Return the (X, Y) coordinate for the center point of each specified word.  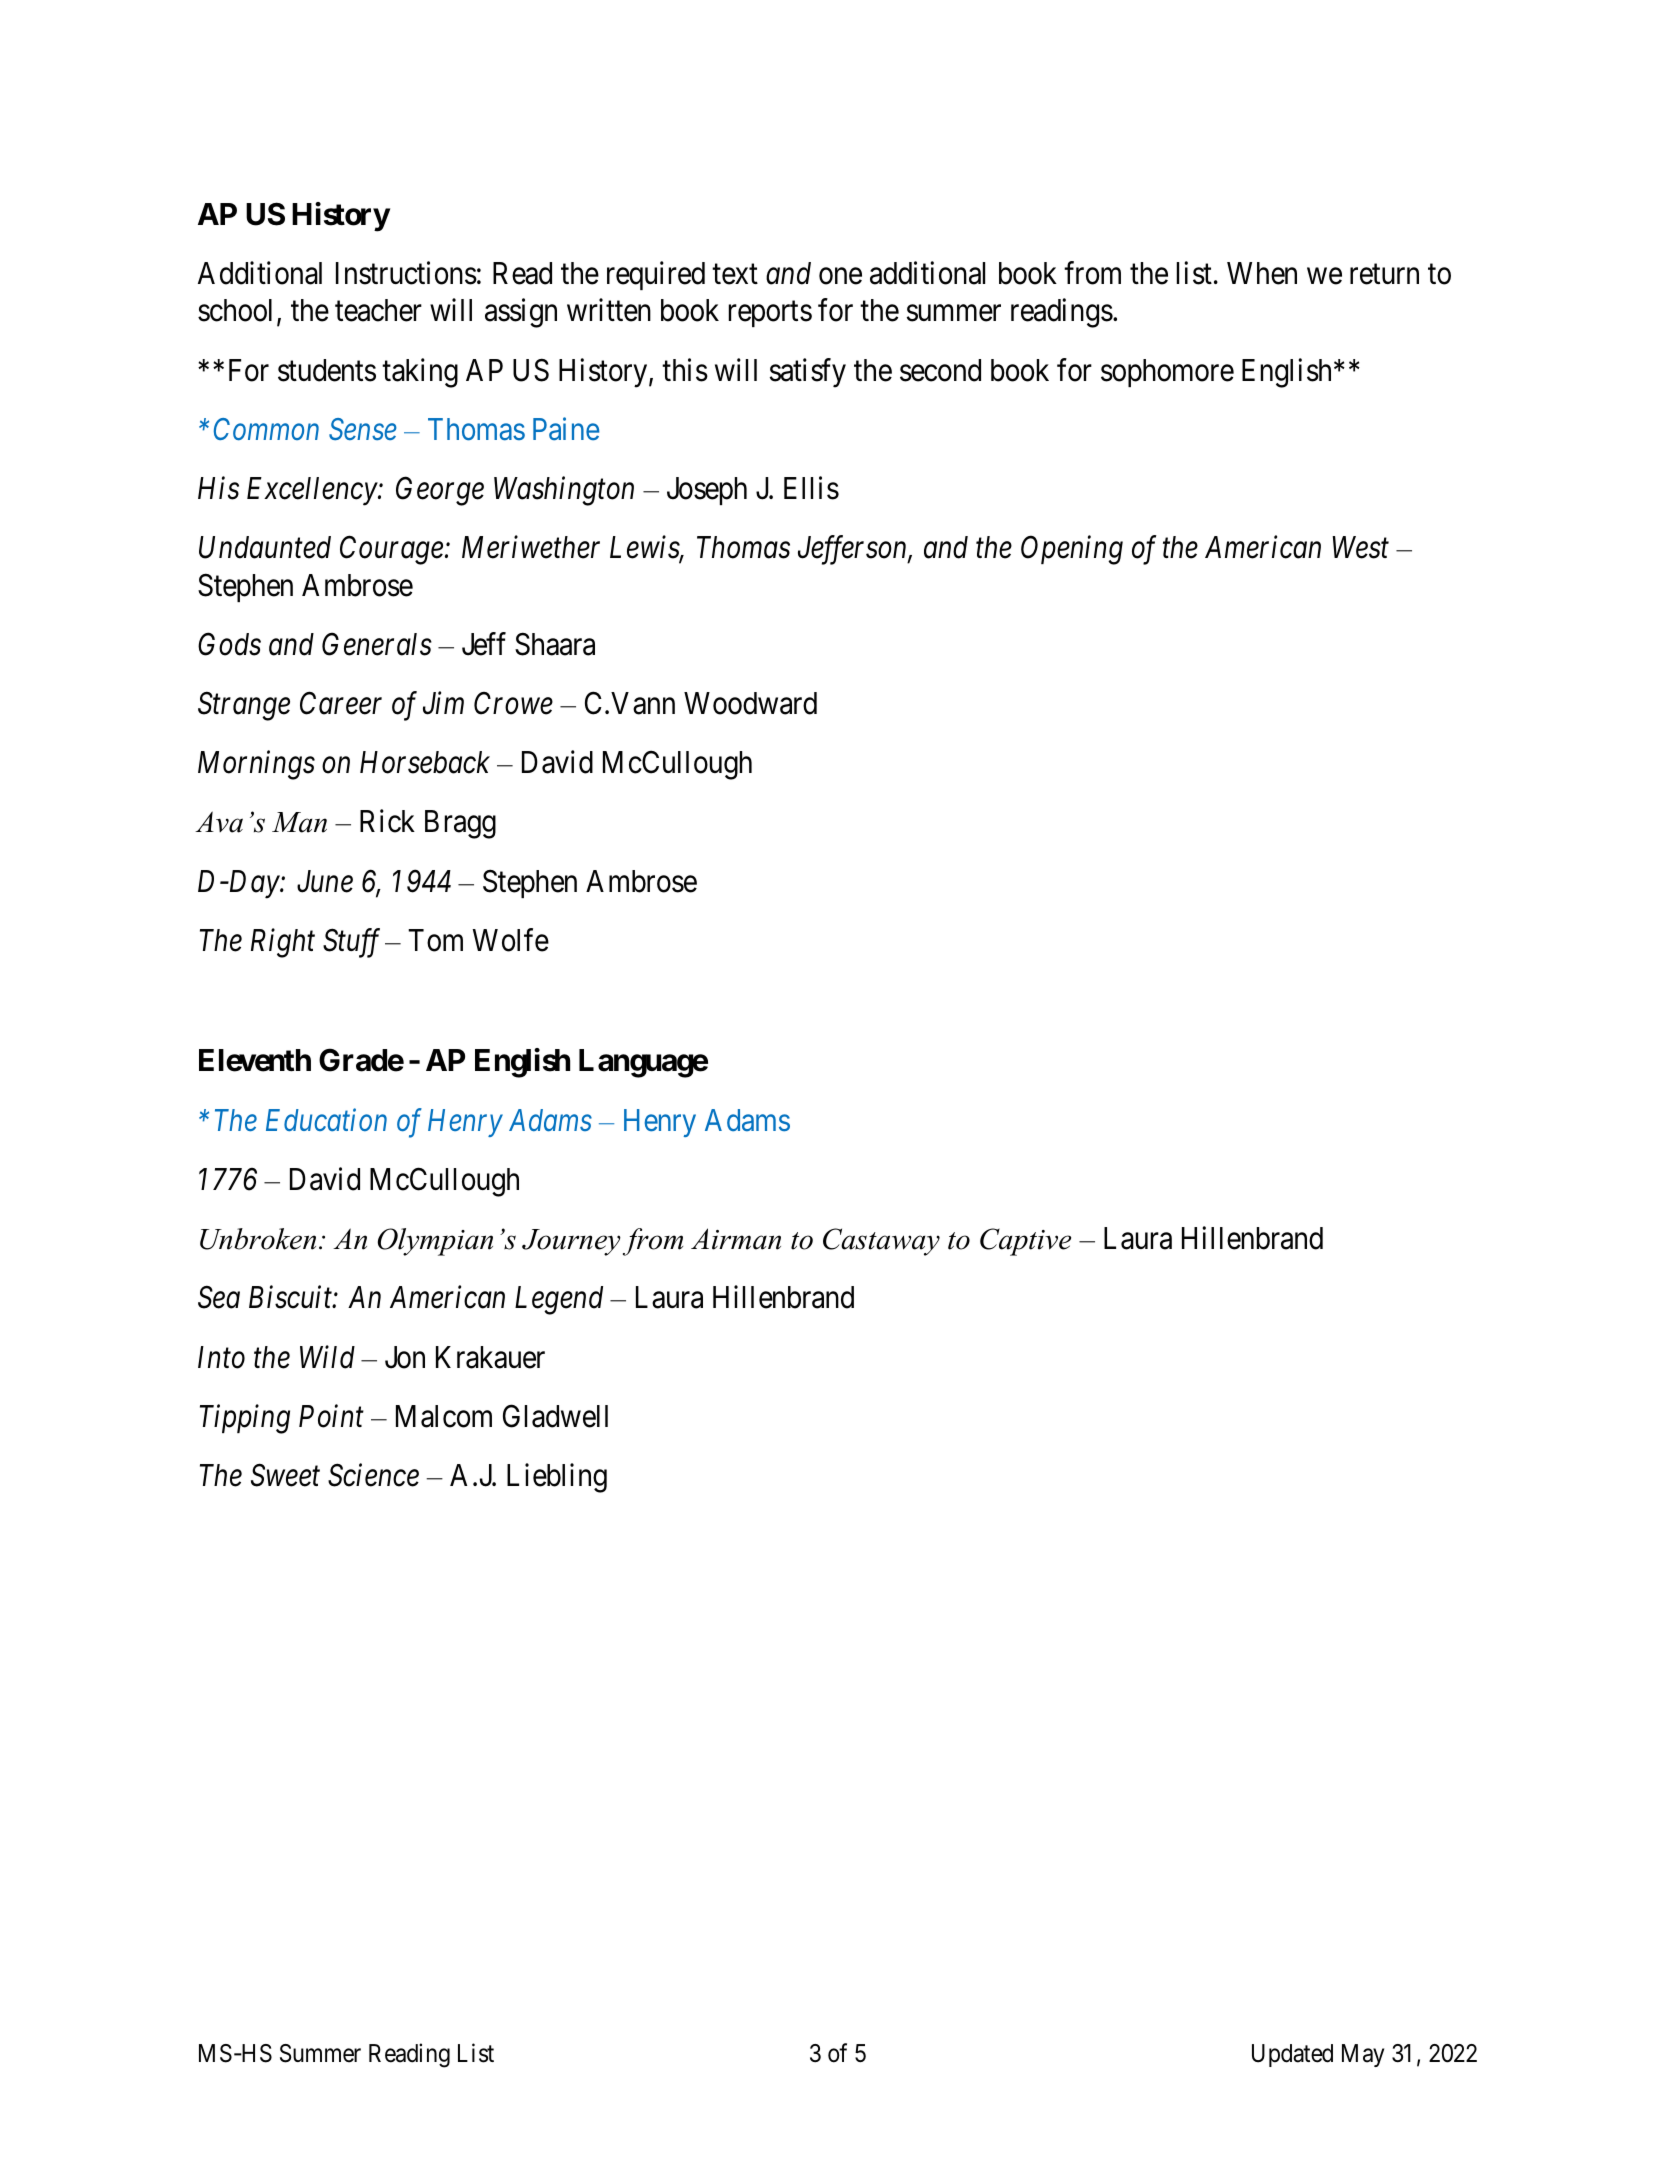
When (1262, 273)
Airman (736, 1239)
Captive (1025, 1242)
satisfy (808, 373)
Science (373, 1475)
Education (326, 1119)
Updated (1292, 2055)
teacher (378, 310)
